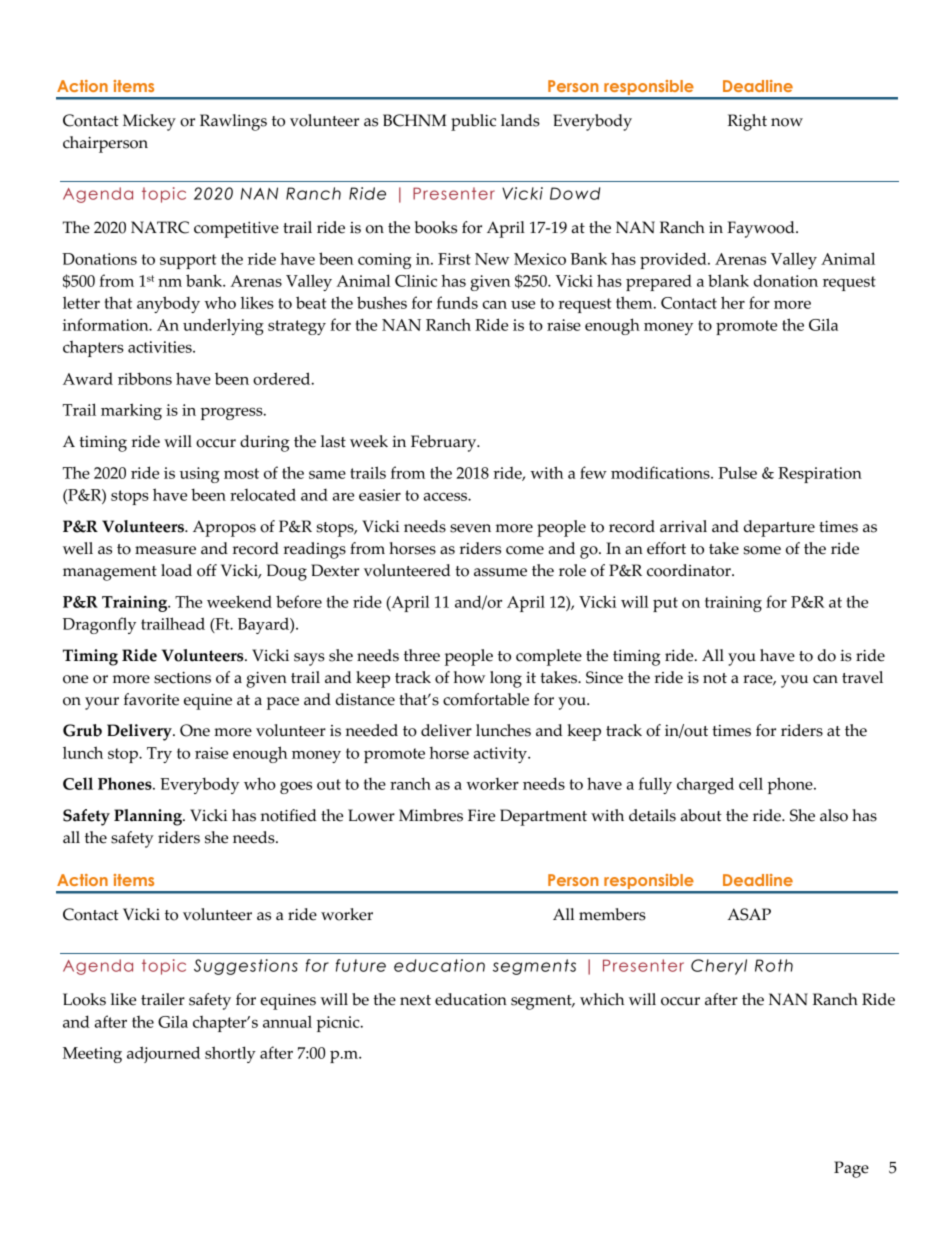  Describe the element at coordinates (230, 1054) in the screenshot. I see `shortly` at that location.
